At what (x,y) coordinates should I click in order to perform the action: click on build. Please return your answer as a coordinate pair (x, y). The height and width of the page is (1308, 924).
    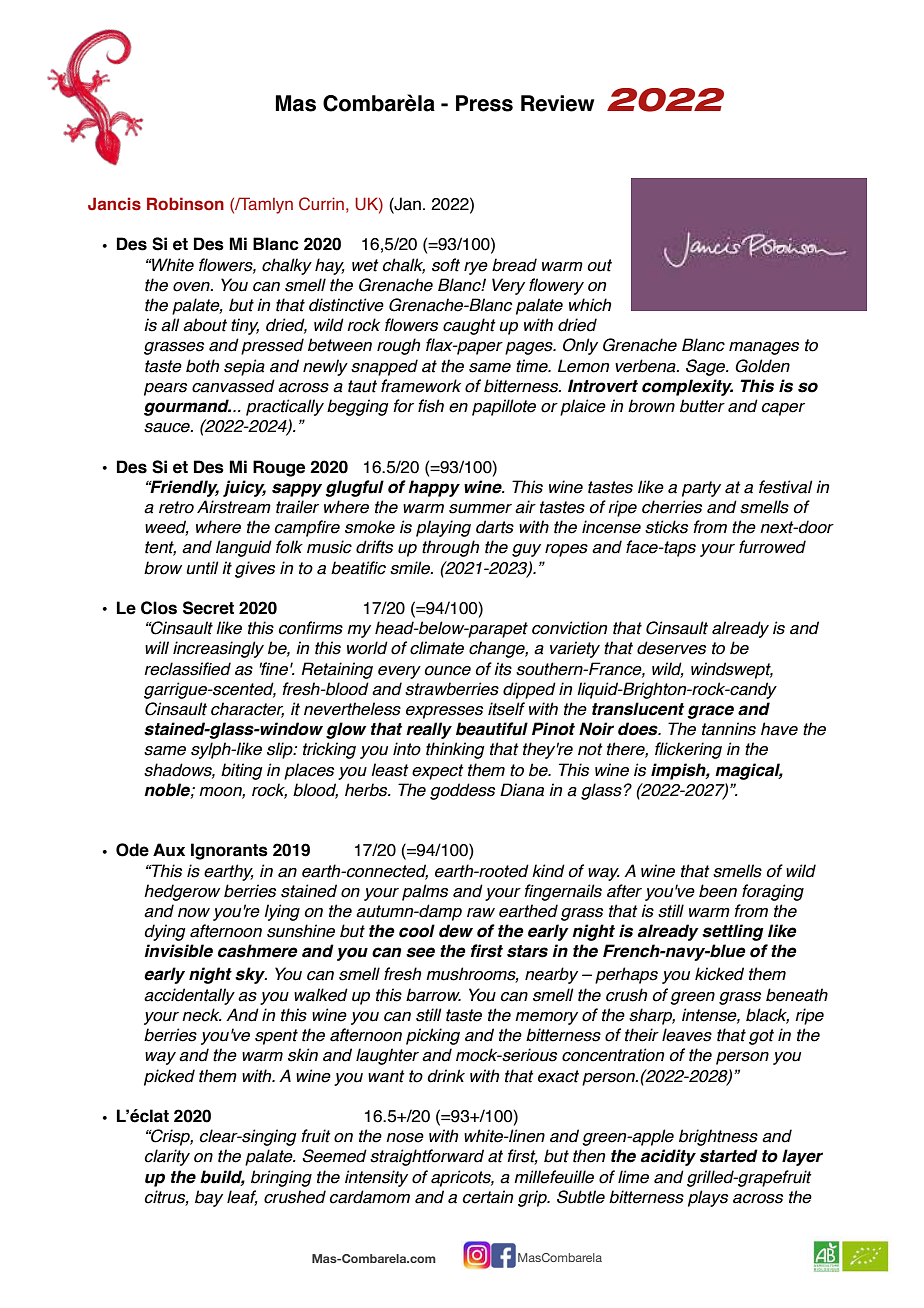
    Looking at the image, I should click on (222, 1177).
